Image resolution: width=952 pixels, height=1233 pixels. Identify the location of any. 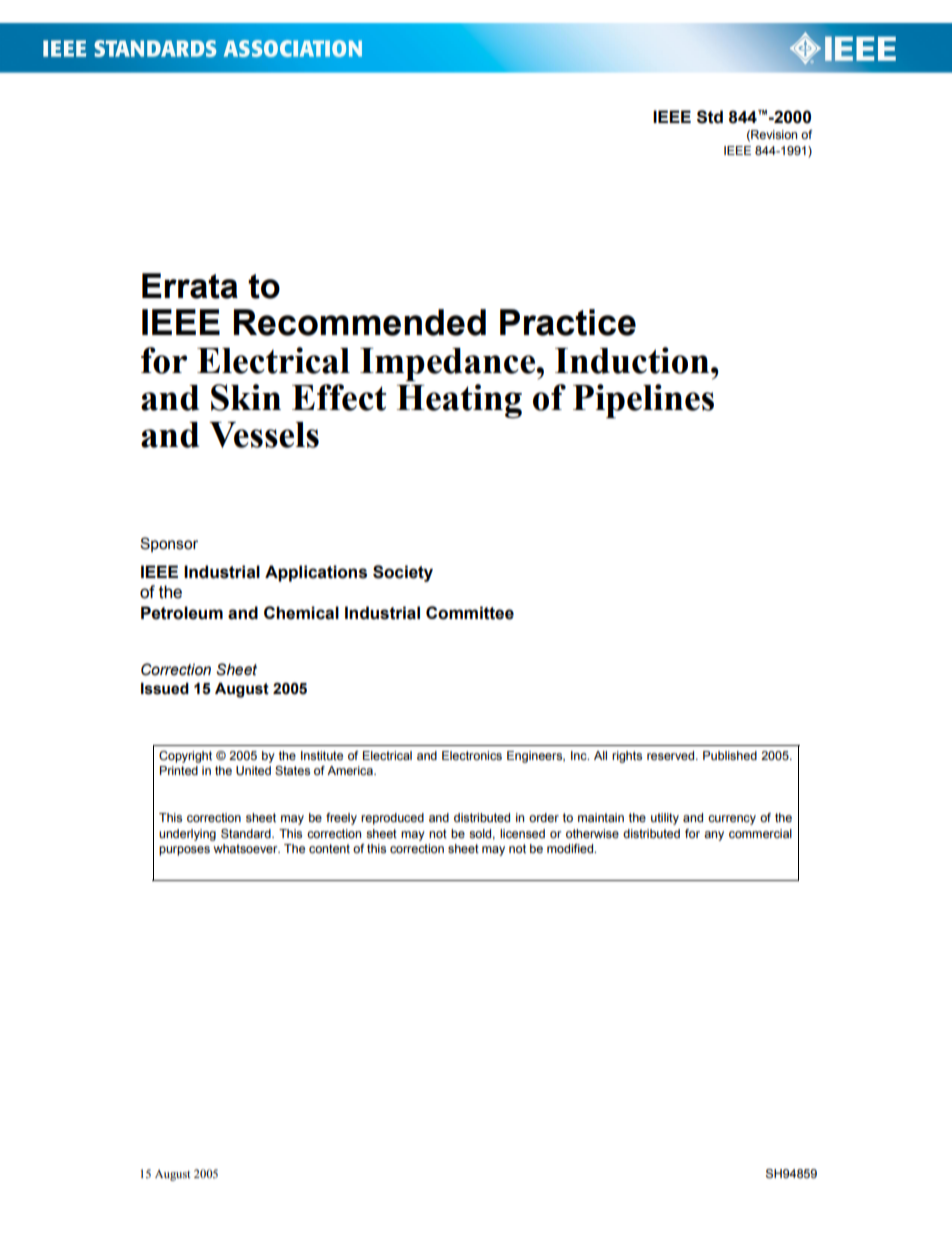
(714, 836).
